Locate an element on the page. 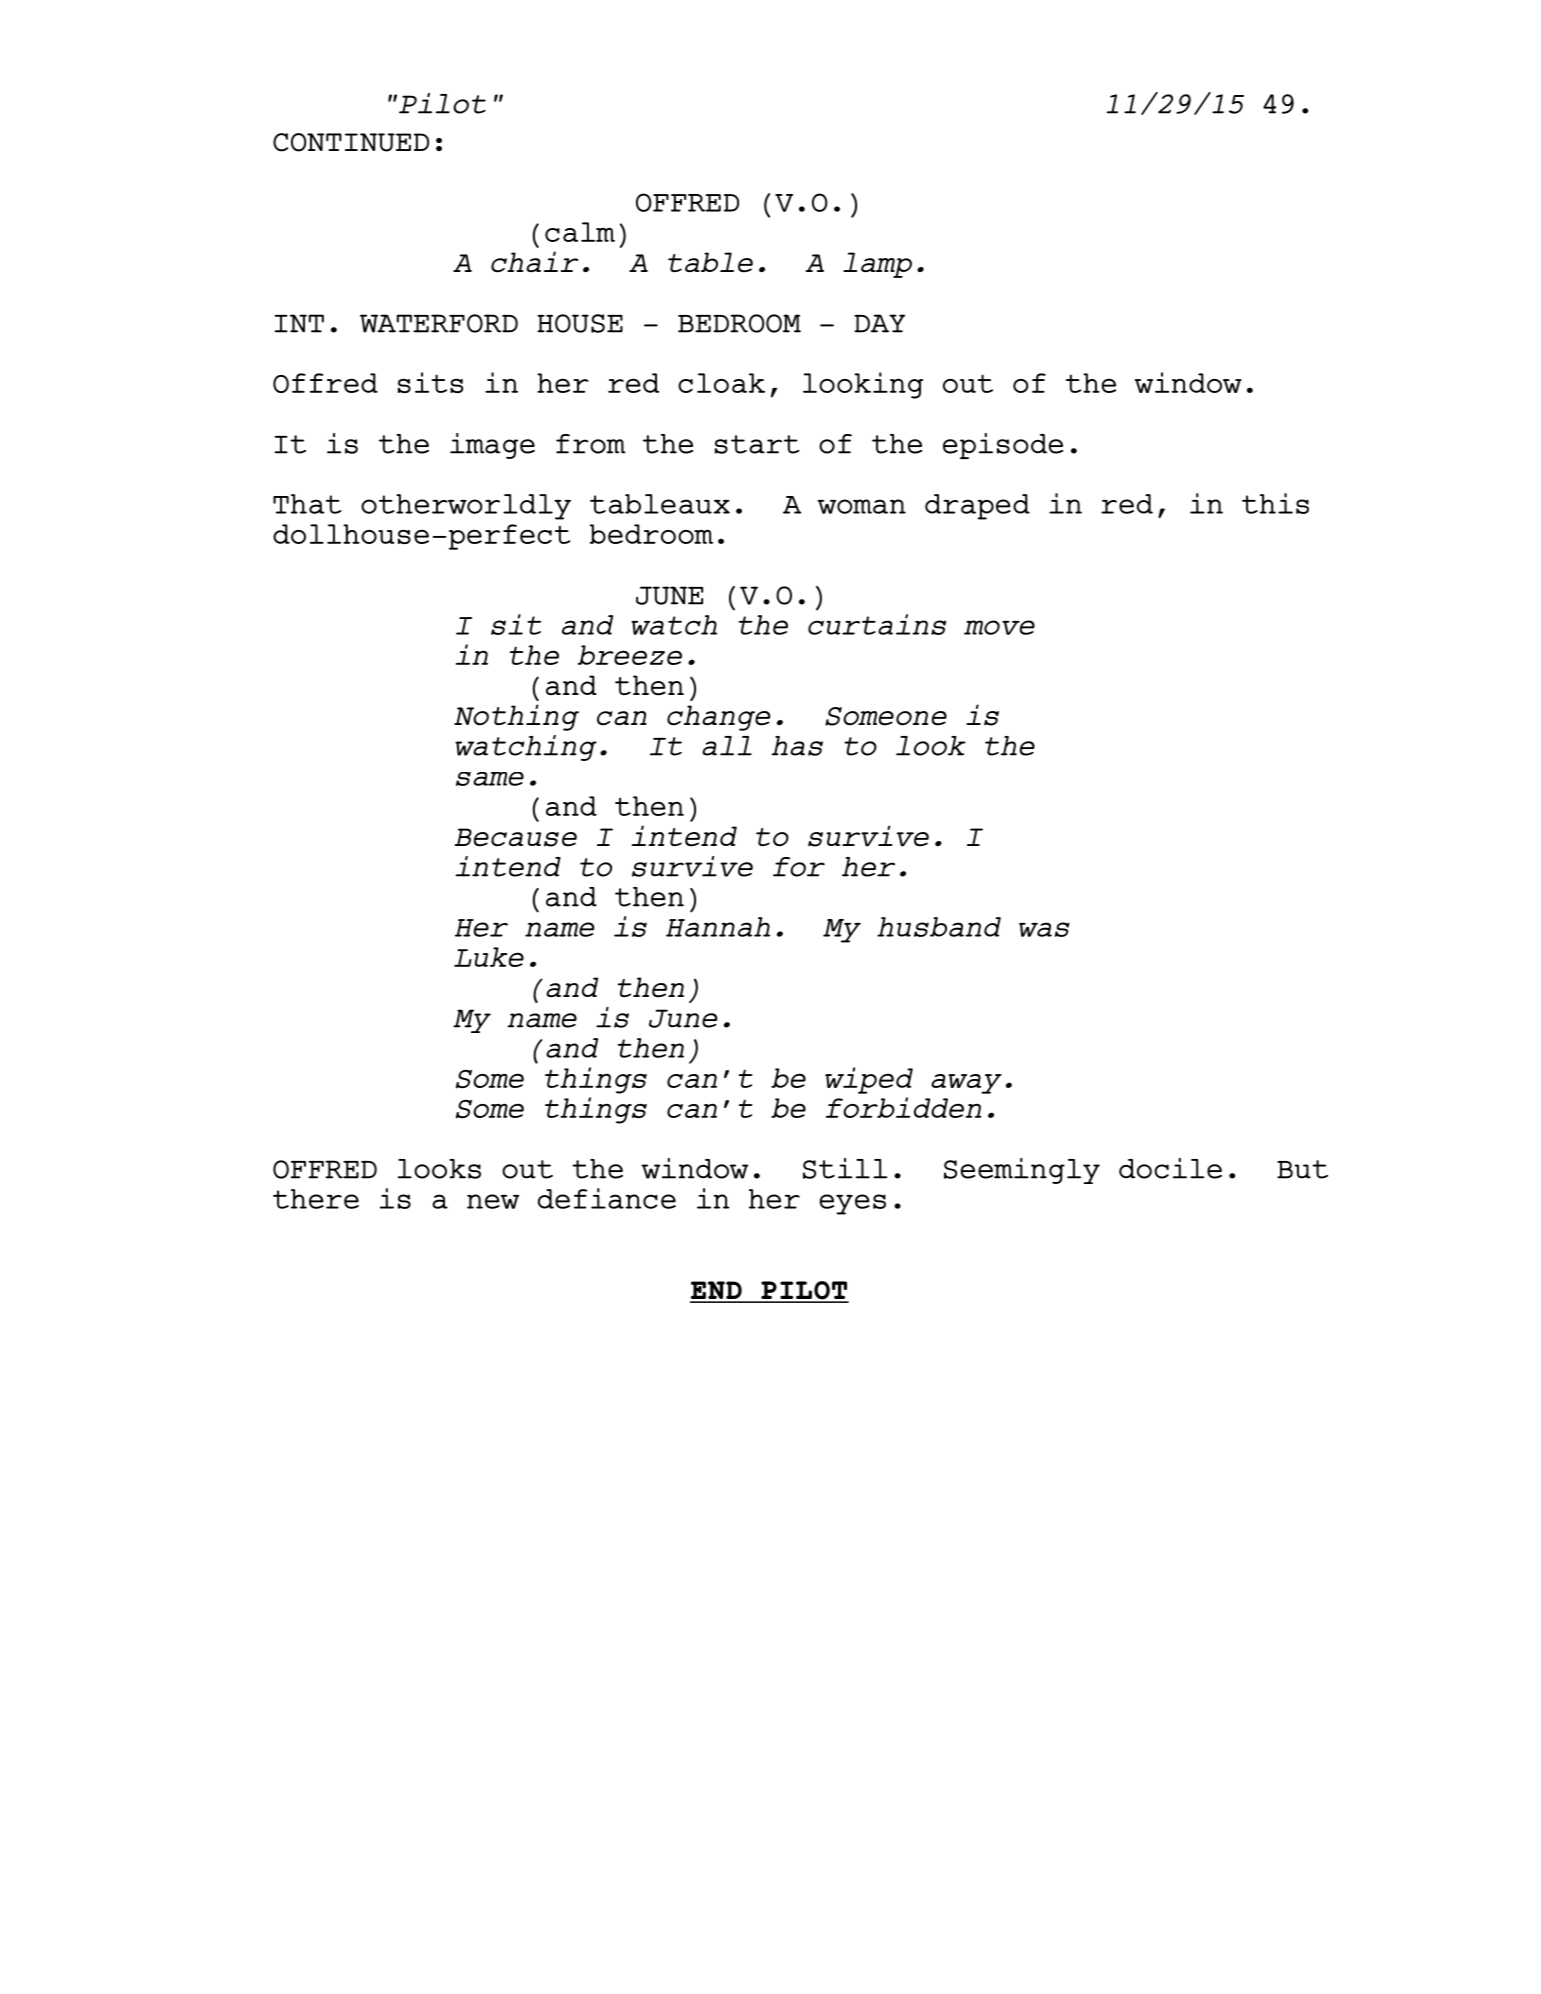 The height and width of the page is (1994, 1541). new is located at coordinates (493, 1201).
